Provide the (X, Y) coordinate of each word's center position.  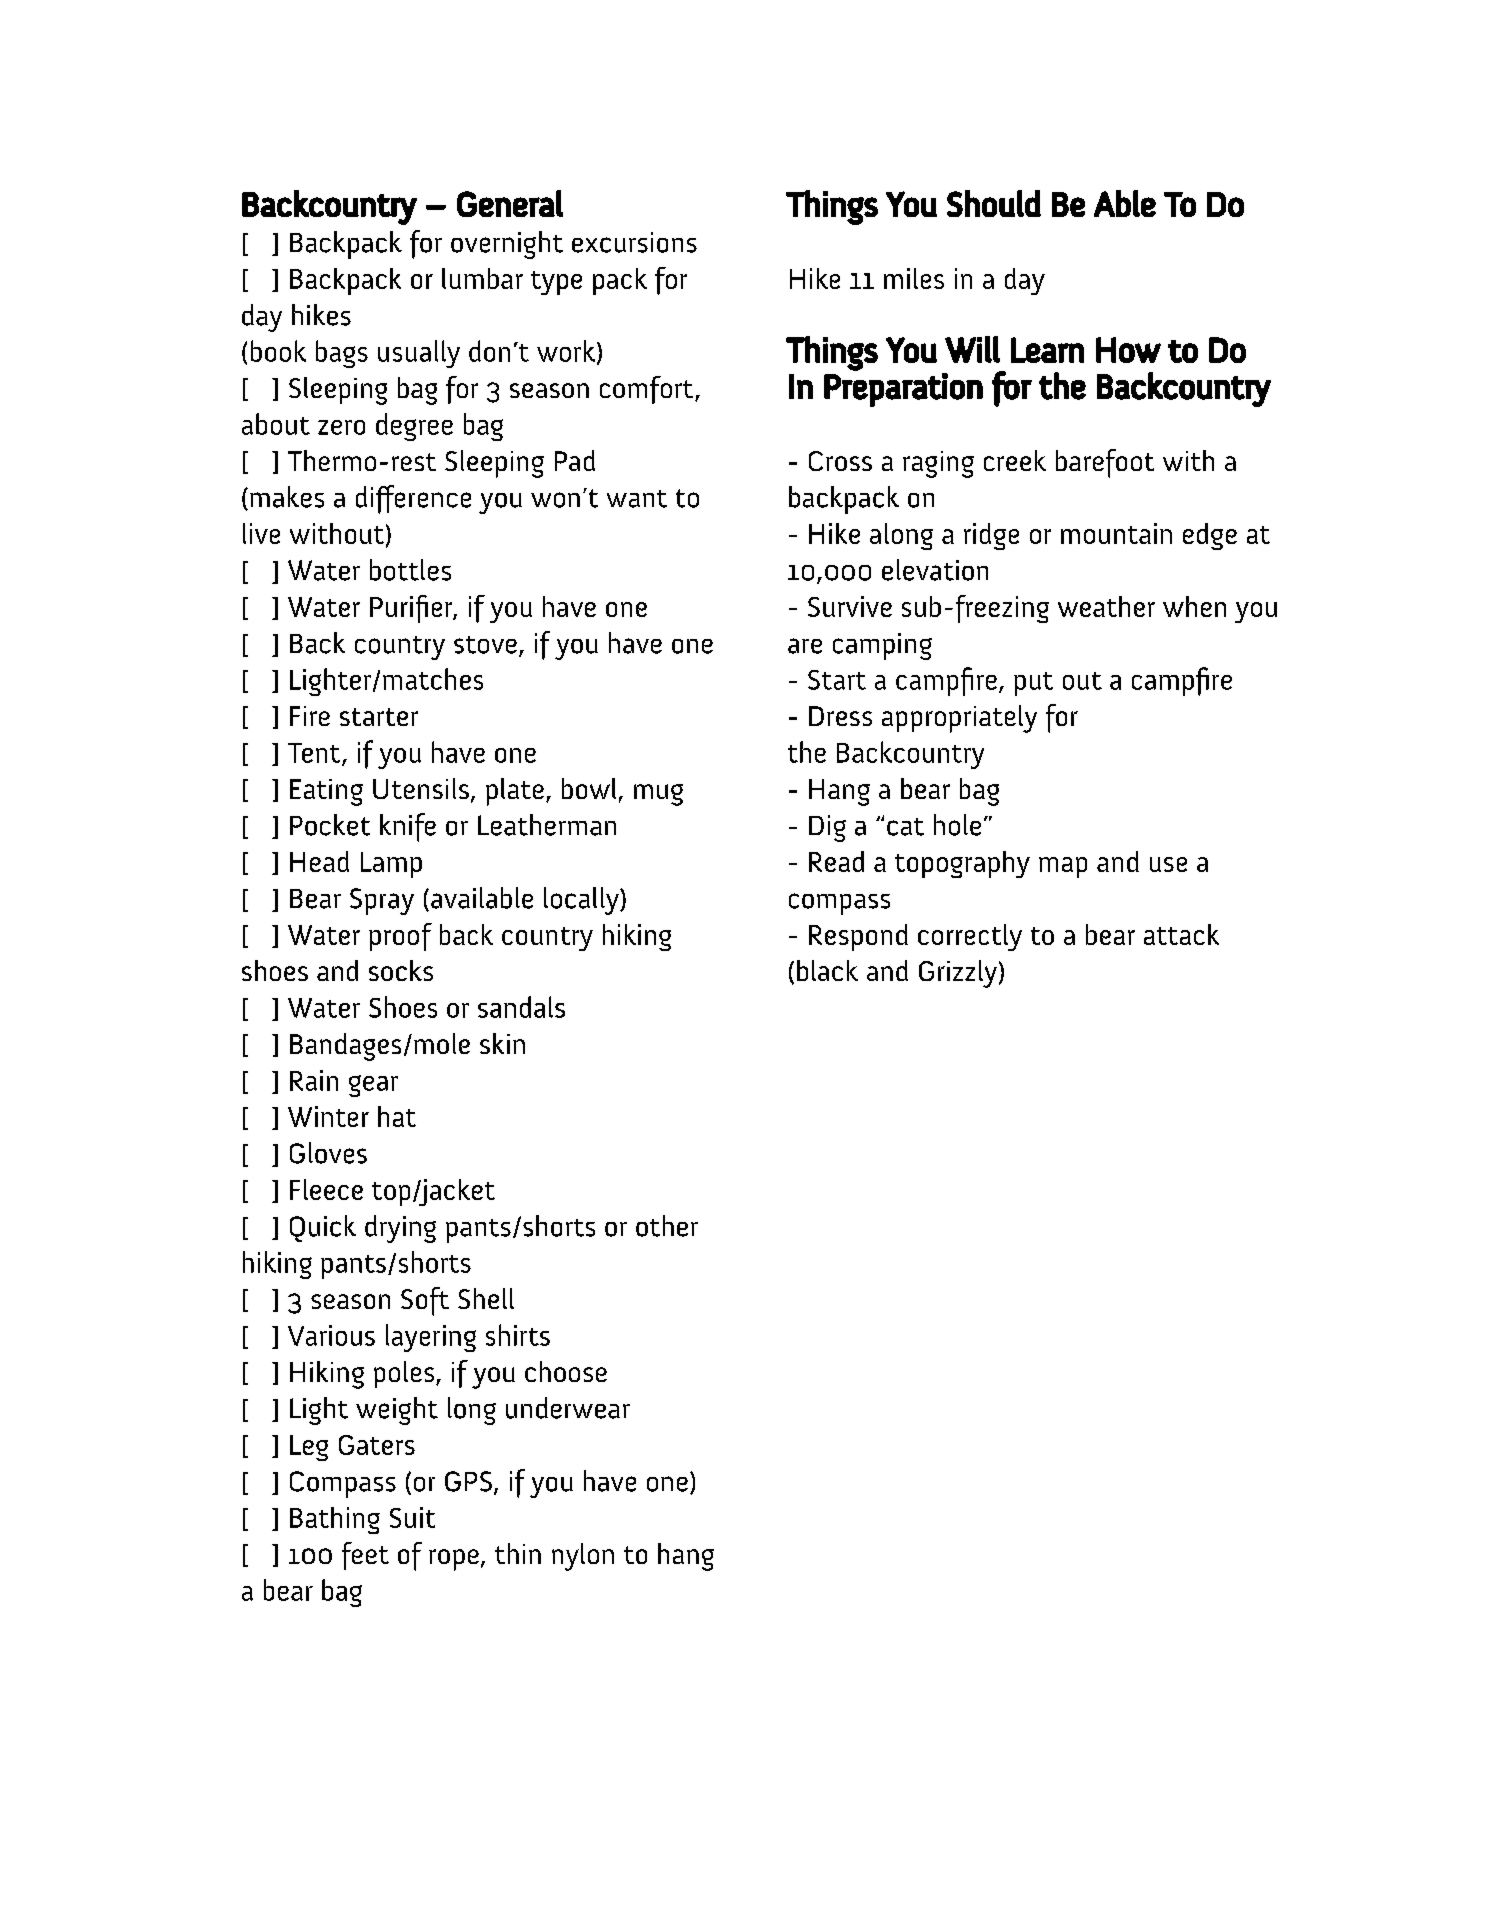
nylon (583, 1557)
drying (400, 1229)
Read (836, 861)
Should (994, 203)
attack (1181, 934)
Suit (412, 1517)
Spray (382, 901)
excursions (634, 242)
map (1063, 867)
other (667, 1226)
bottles (410, 570)
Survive (850, 606)
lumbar (482, 278)
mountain (1116, 533)
